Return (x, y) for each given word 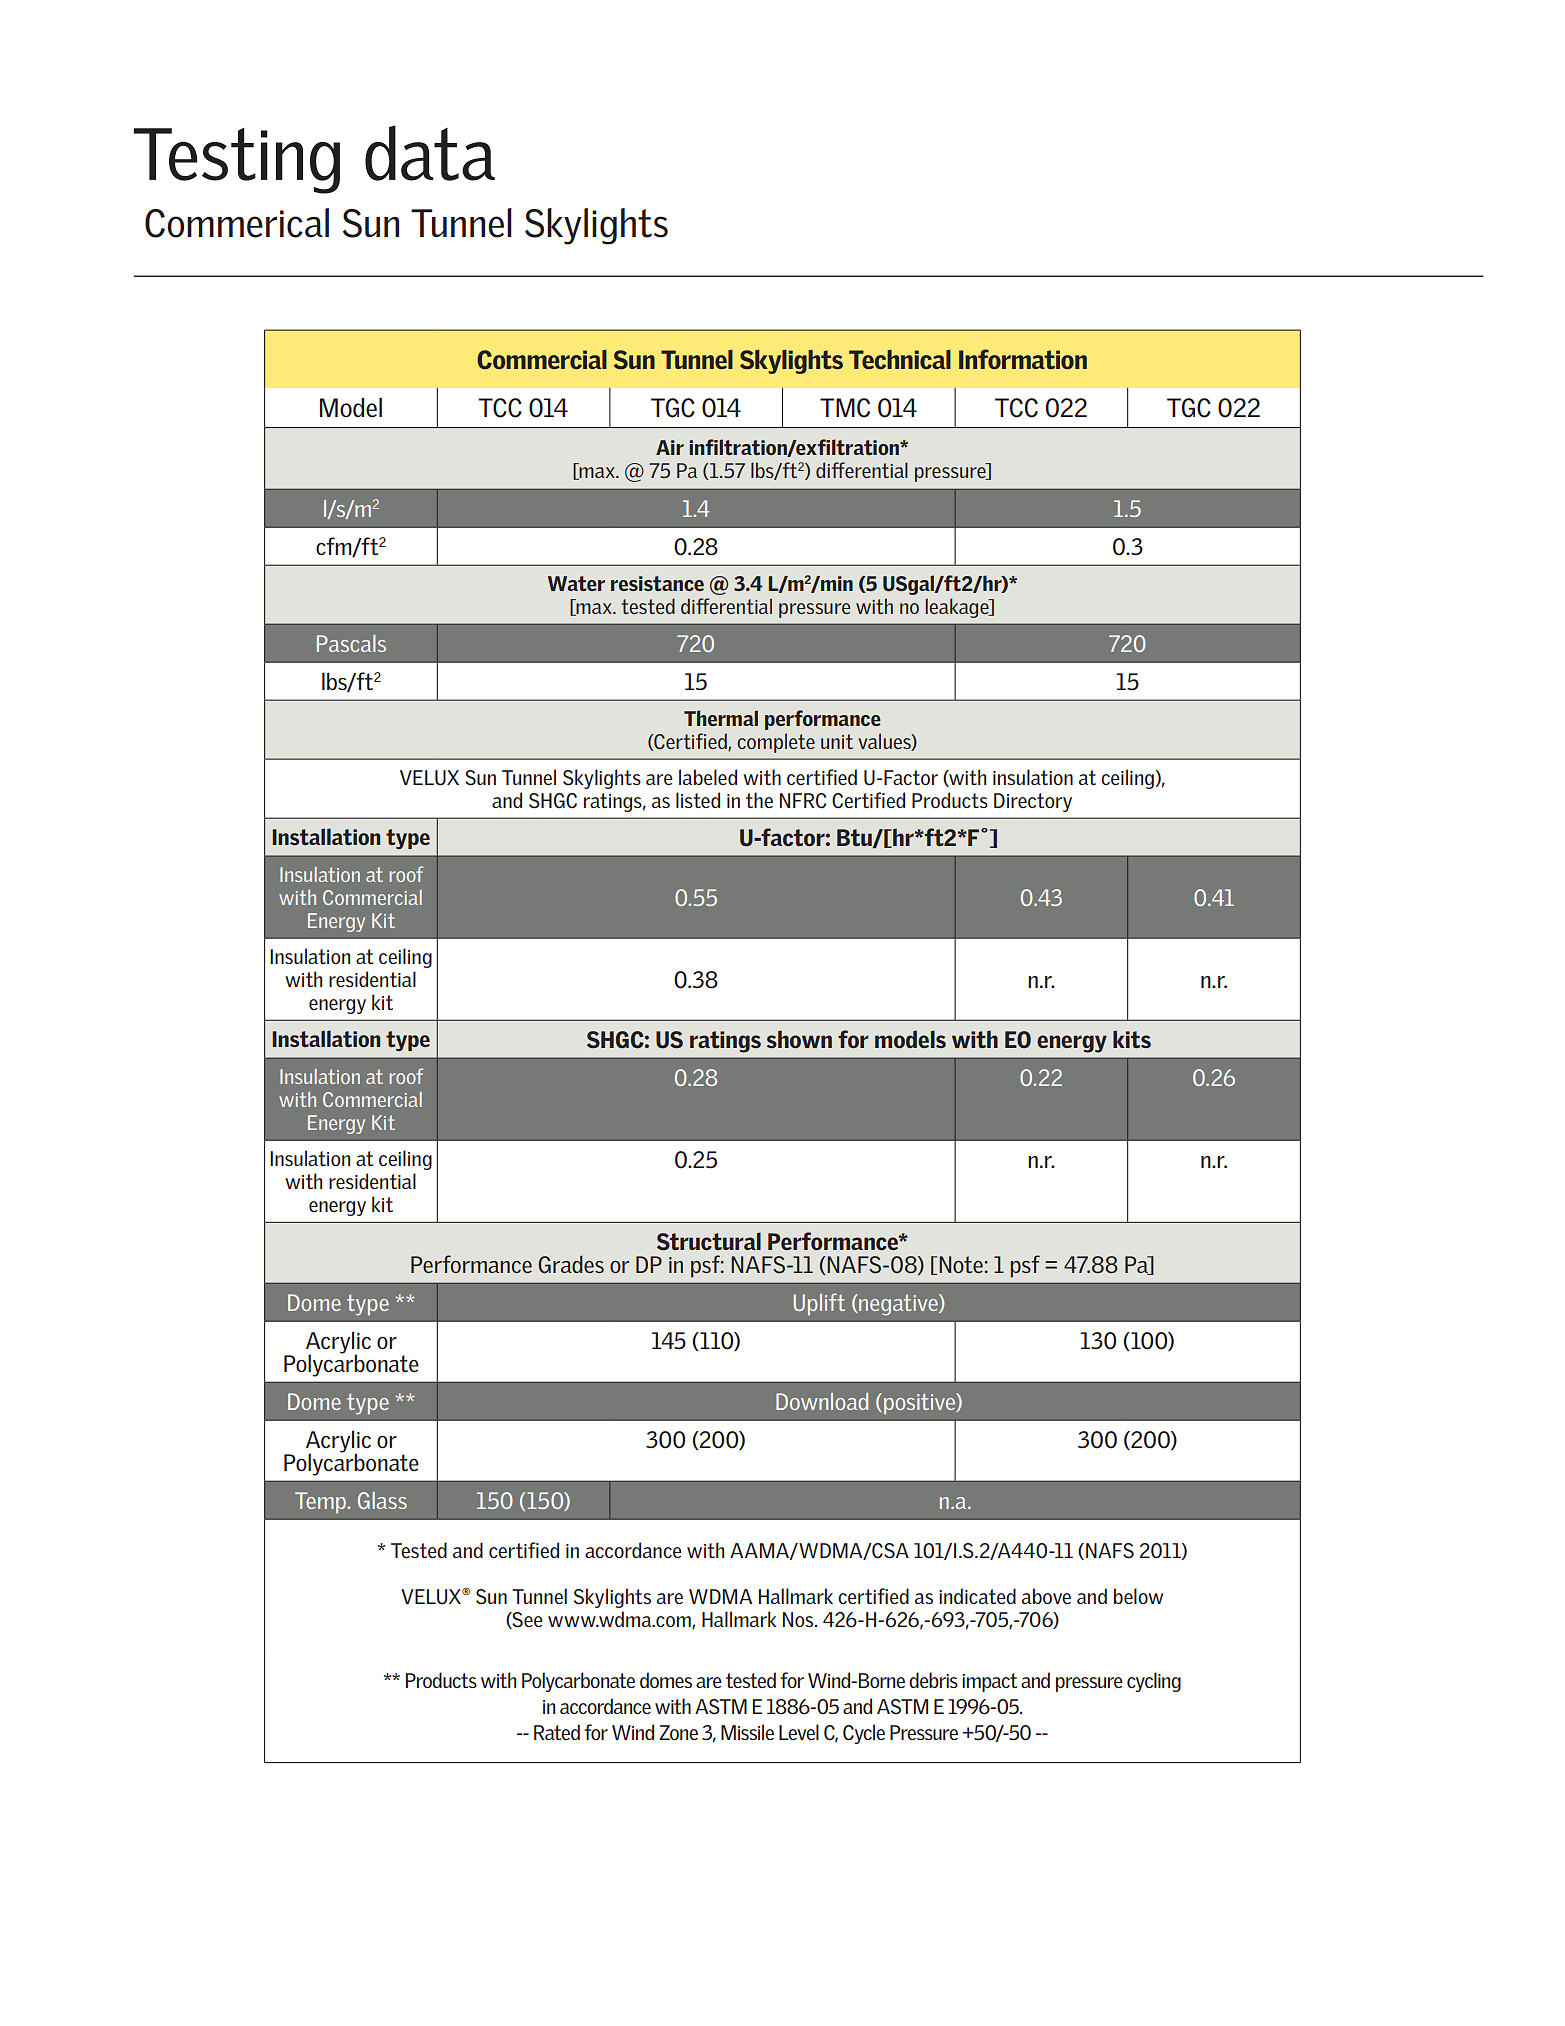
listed (698, 800)
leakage (958, 608)
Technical (900, 359)
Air (670, 447)
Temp (321, 1502)
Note (961, 1264)
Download (822, 1401)
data (430, 153)
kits (1132, 1039)
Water (576, 583)
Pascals (351, 643)
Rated (557, 1732)
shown (799, 1039)
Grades (571, 1264)
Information (1023, 359)
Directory (1033, 802)
